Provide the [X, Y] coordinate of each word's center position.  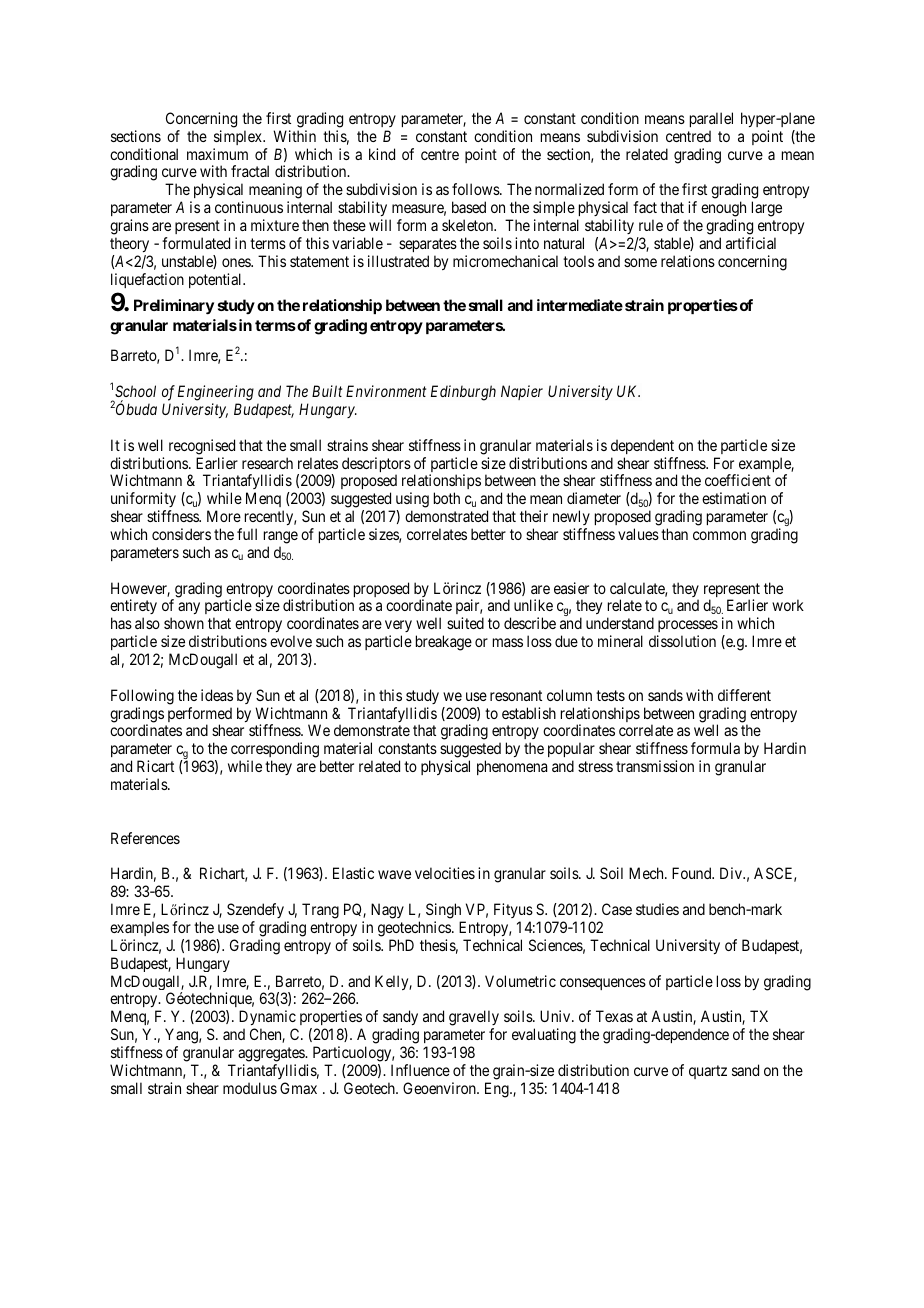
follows [476, 189]
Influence [420, 1070]
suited [465, 623]
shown [184, 623]
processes [686, 628]
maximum [217, 154]
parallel [711, 119]
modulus [250, 1088]
